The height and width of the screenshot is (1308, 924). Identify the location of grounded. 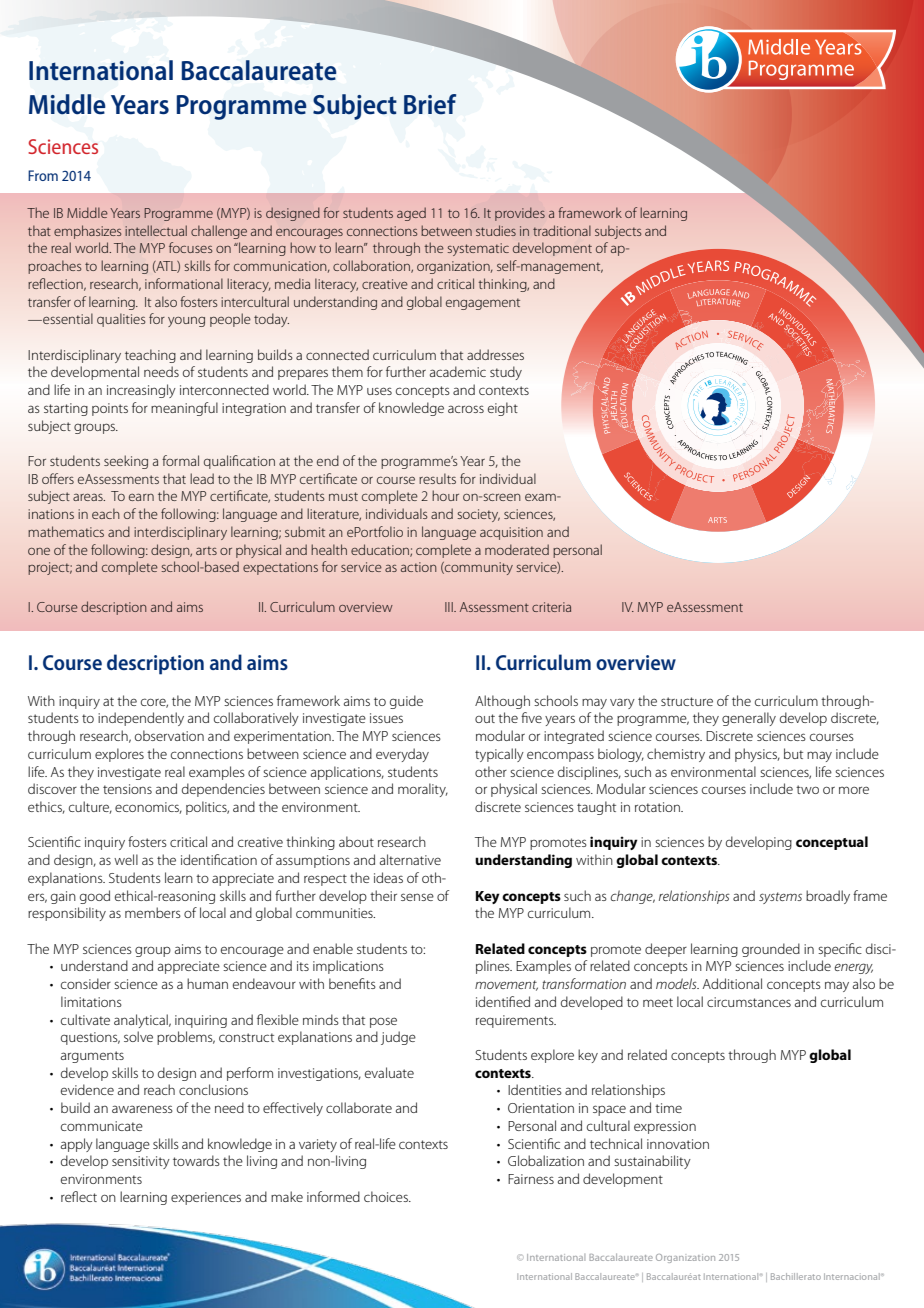
(771, 950).
